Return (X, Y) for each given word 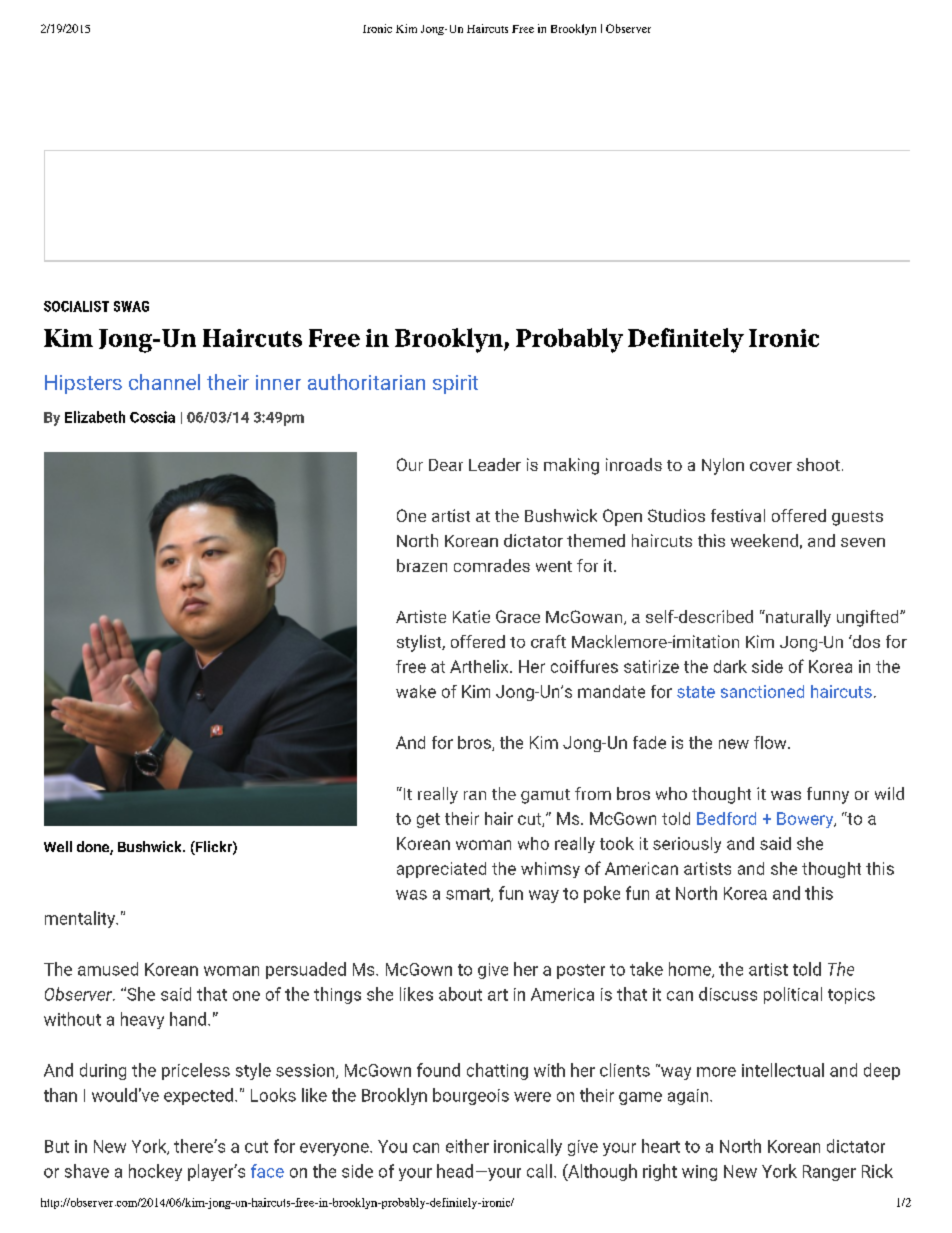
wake (416, 691)
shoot (818, 464)
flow (771, 742)
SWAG (131, 306)
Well (58, 846)
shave (87, 1171)
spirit (455, 384)
